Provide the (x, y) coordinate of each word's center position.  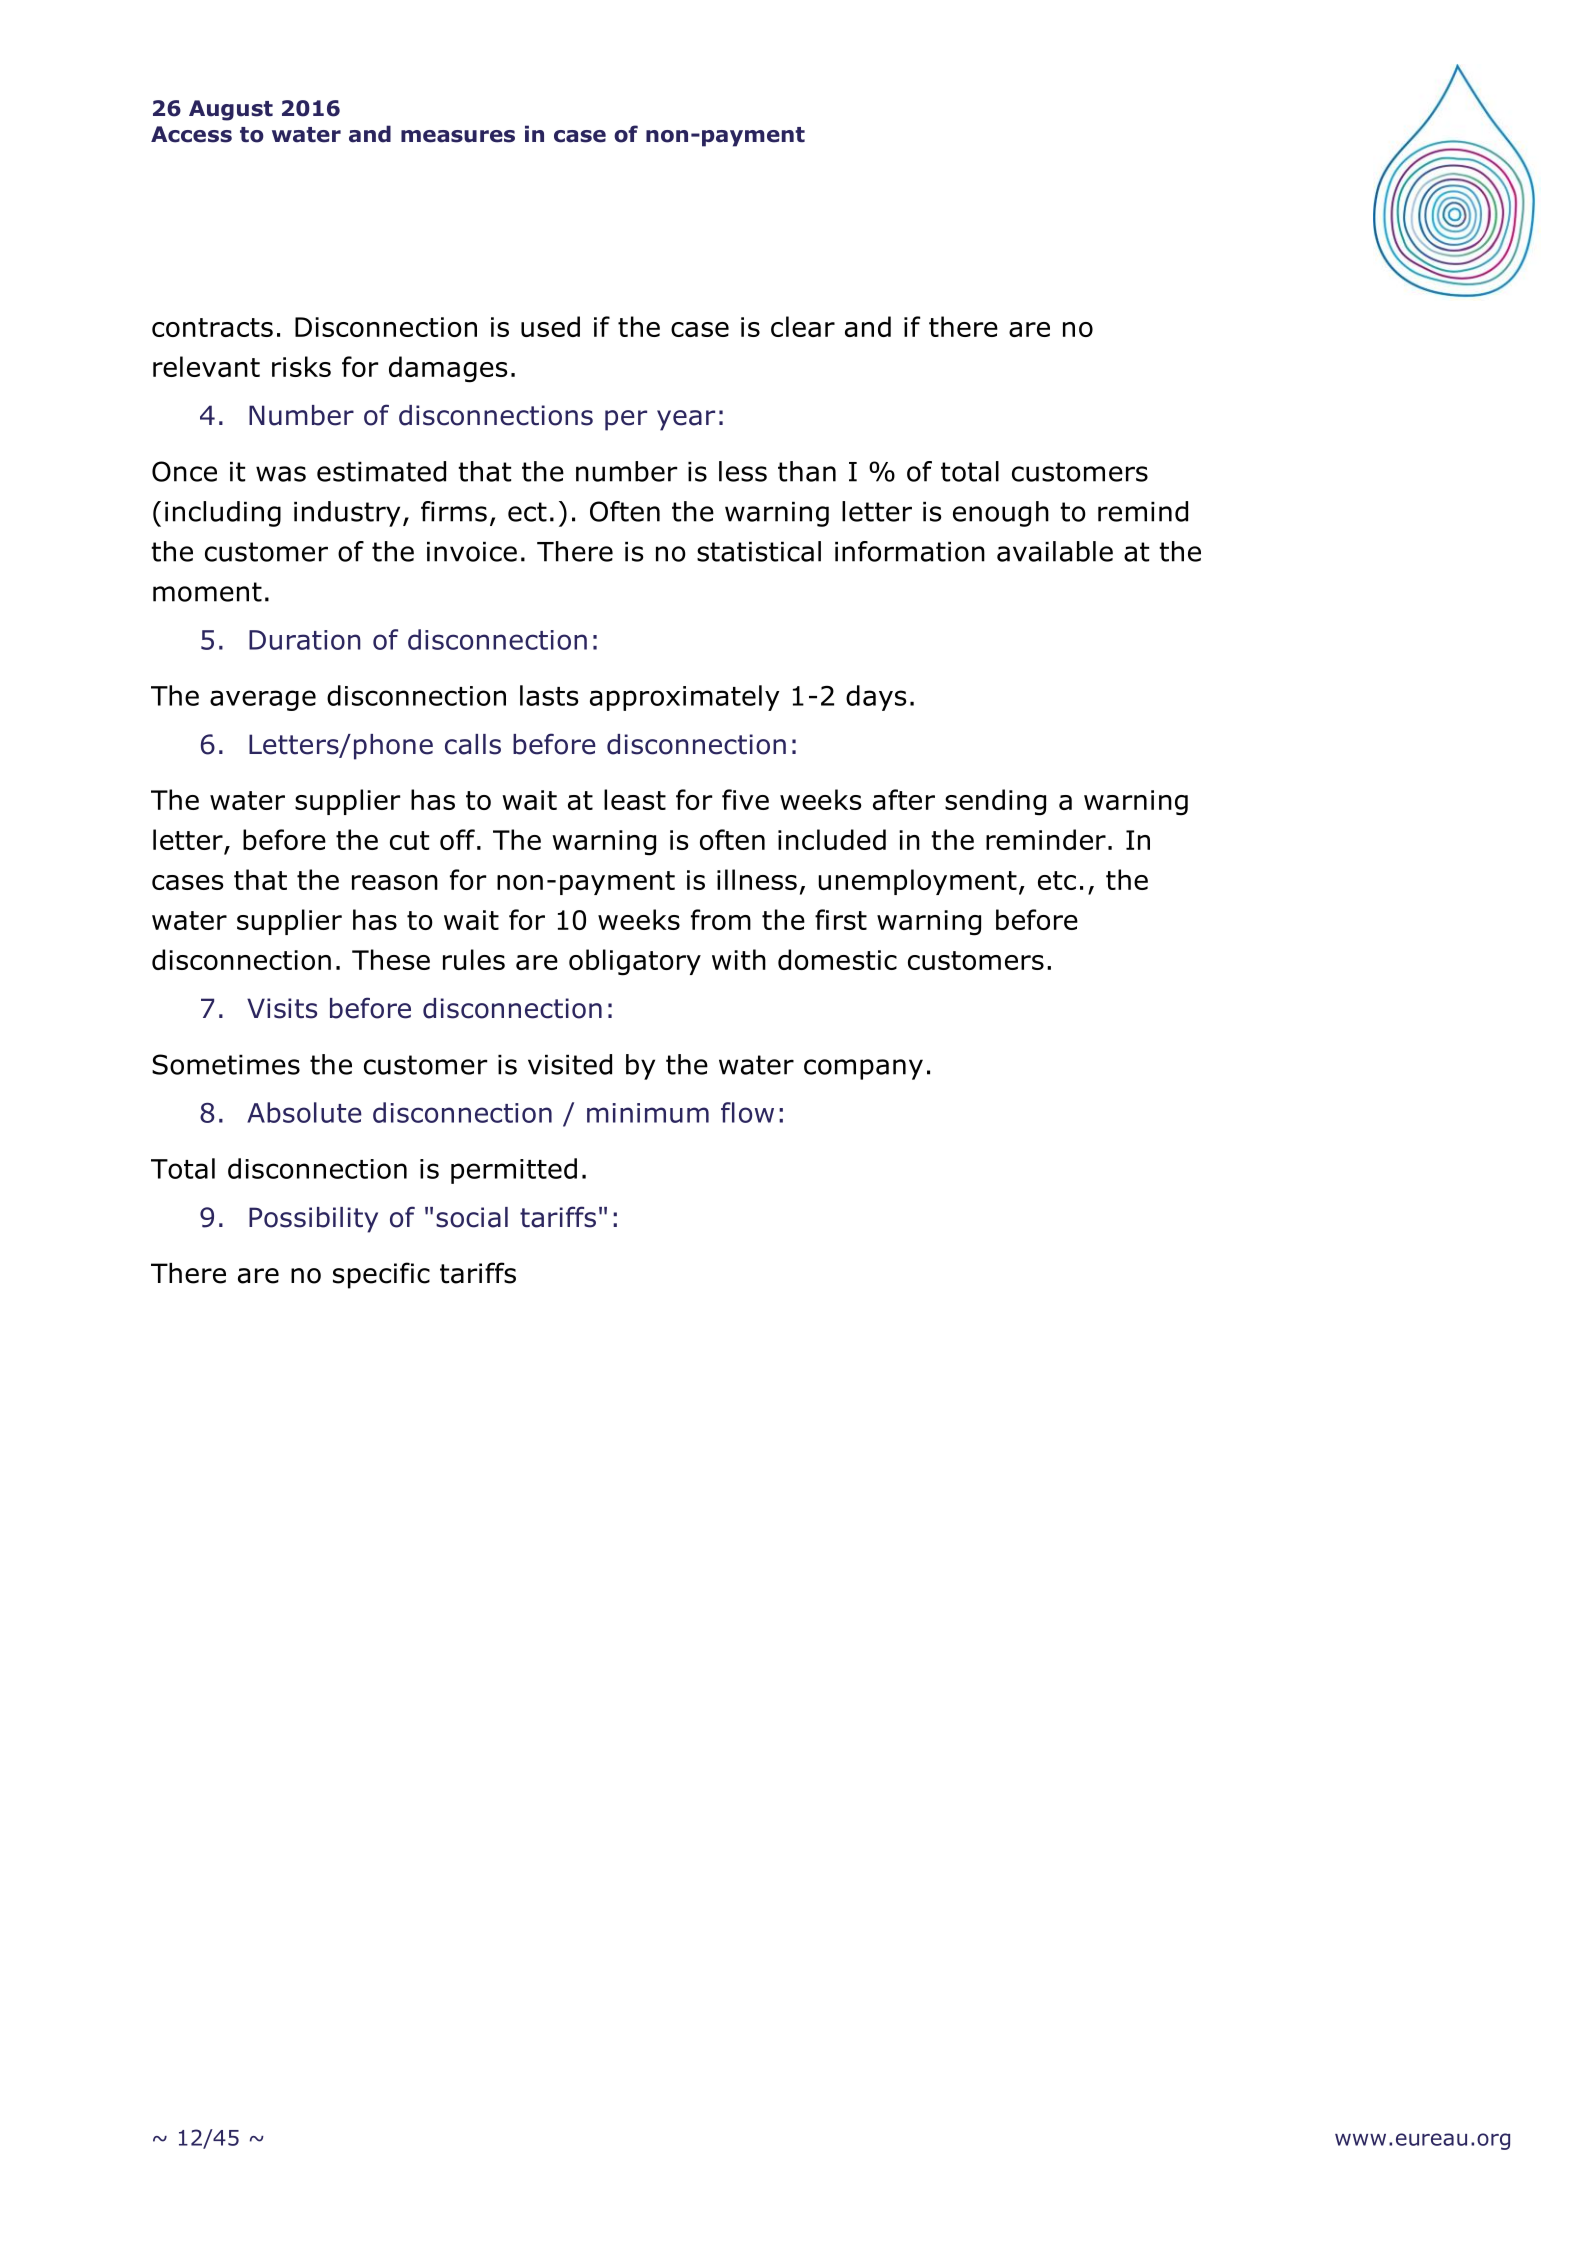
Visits (282, 1008)
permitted (514, 1171)
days (876, 698)
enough (1001, 514)
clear (803, 326)
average (263, 700)
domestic (837, 959)
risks (301, 366)
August (231, 110)
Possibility (313, 1220)
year (686, 420)
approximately (685, 698)
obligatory (635, 962)
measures (458, 136)
